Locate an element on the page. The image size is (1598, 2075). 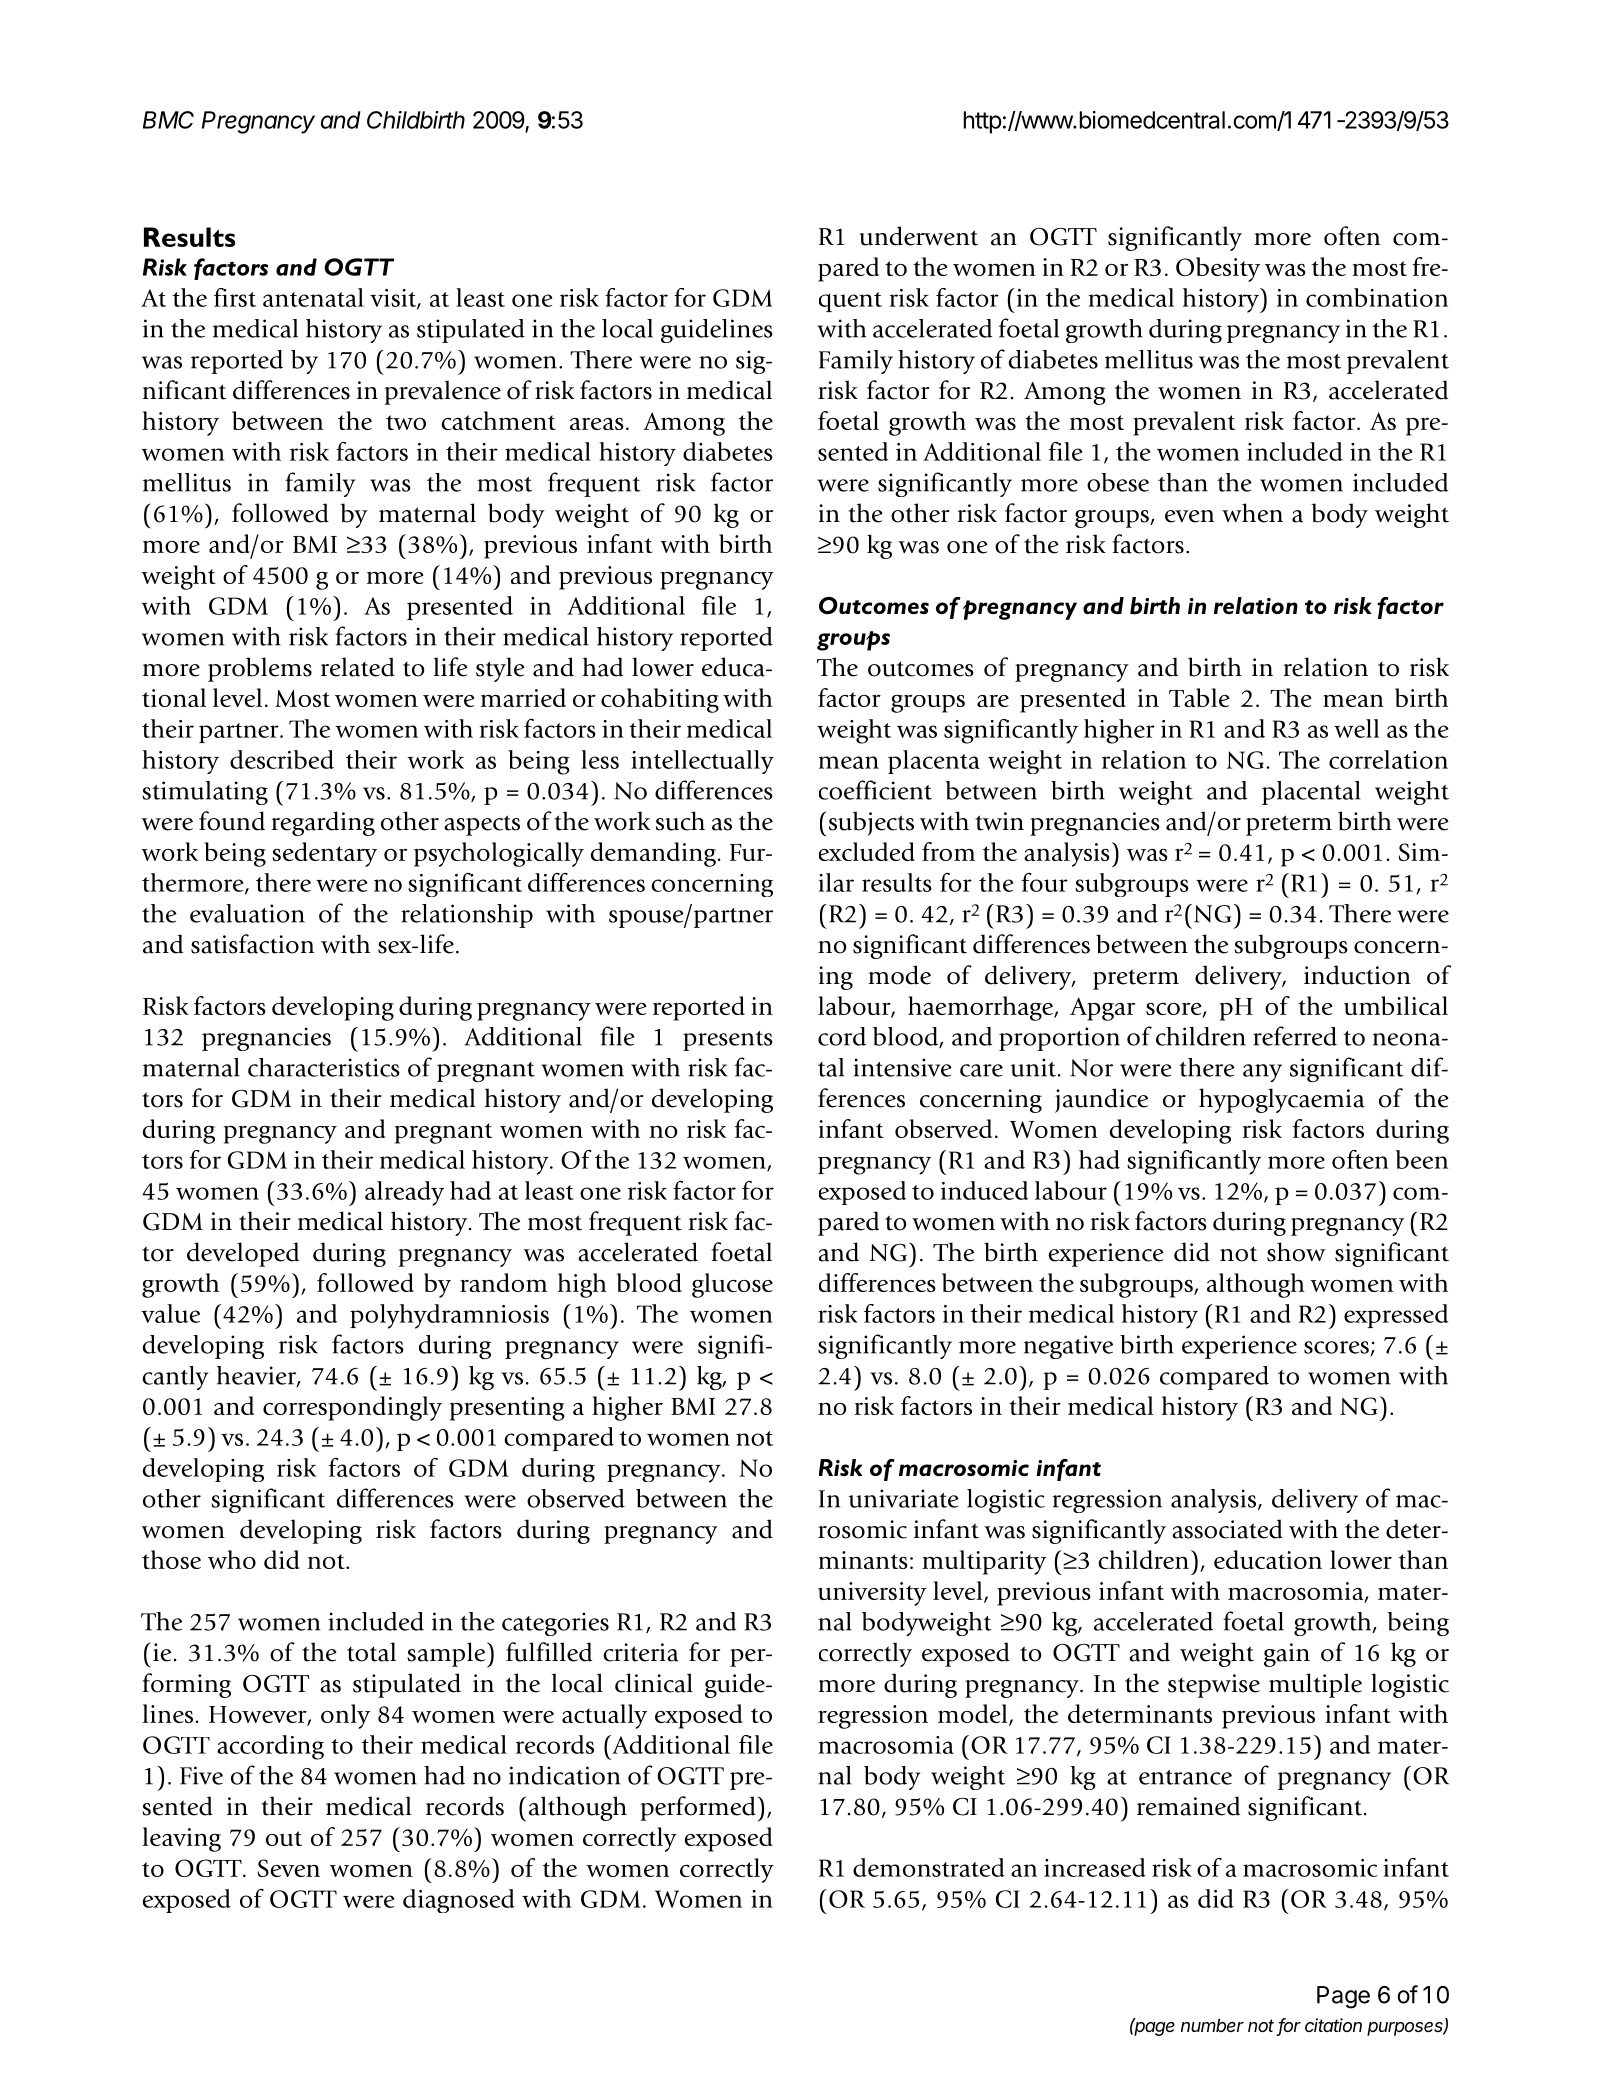
underwent is located at coordinates (918, 236).
